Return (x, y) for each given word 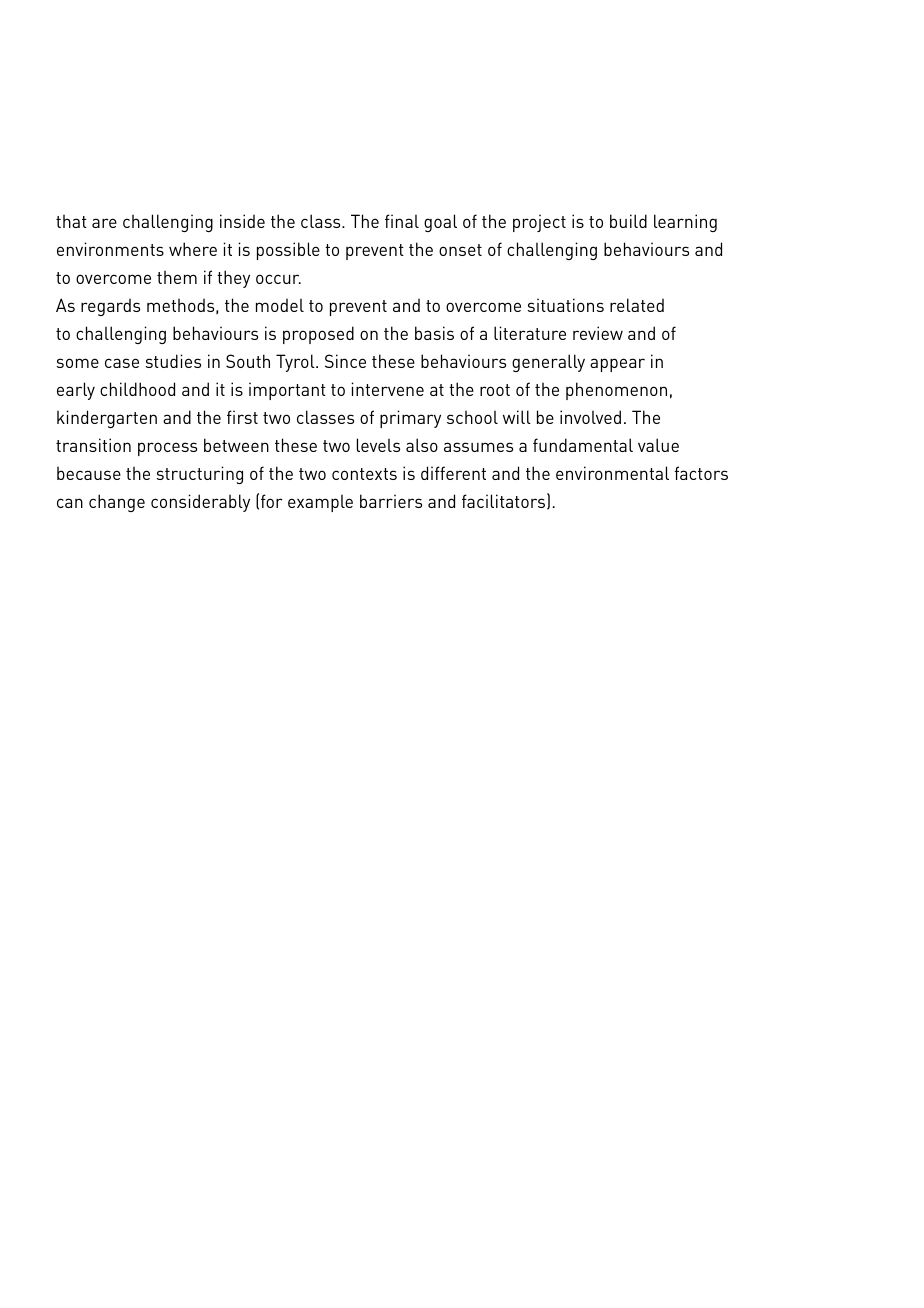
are (104, 223)
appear (617, 365)
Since (345, 361)
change (117, 503)
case (122, 363)
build (628, 221)
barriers (391, 501)
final (402, 221)
